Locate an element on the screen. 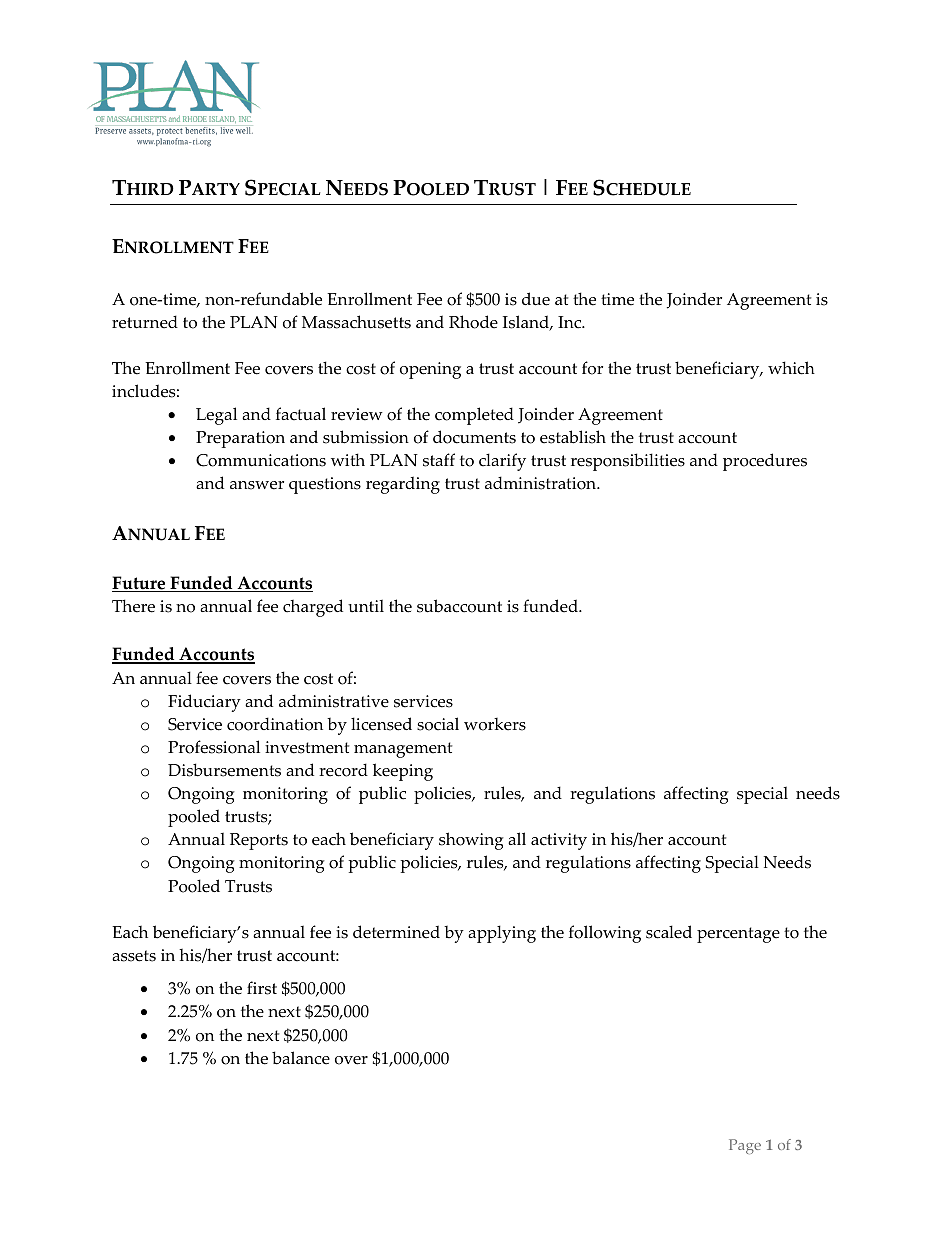  Fiduciary is located at coordinates (204, 703).
